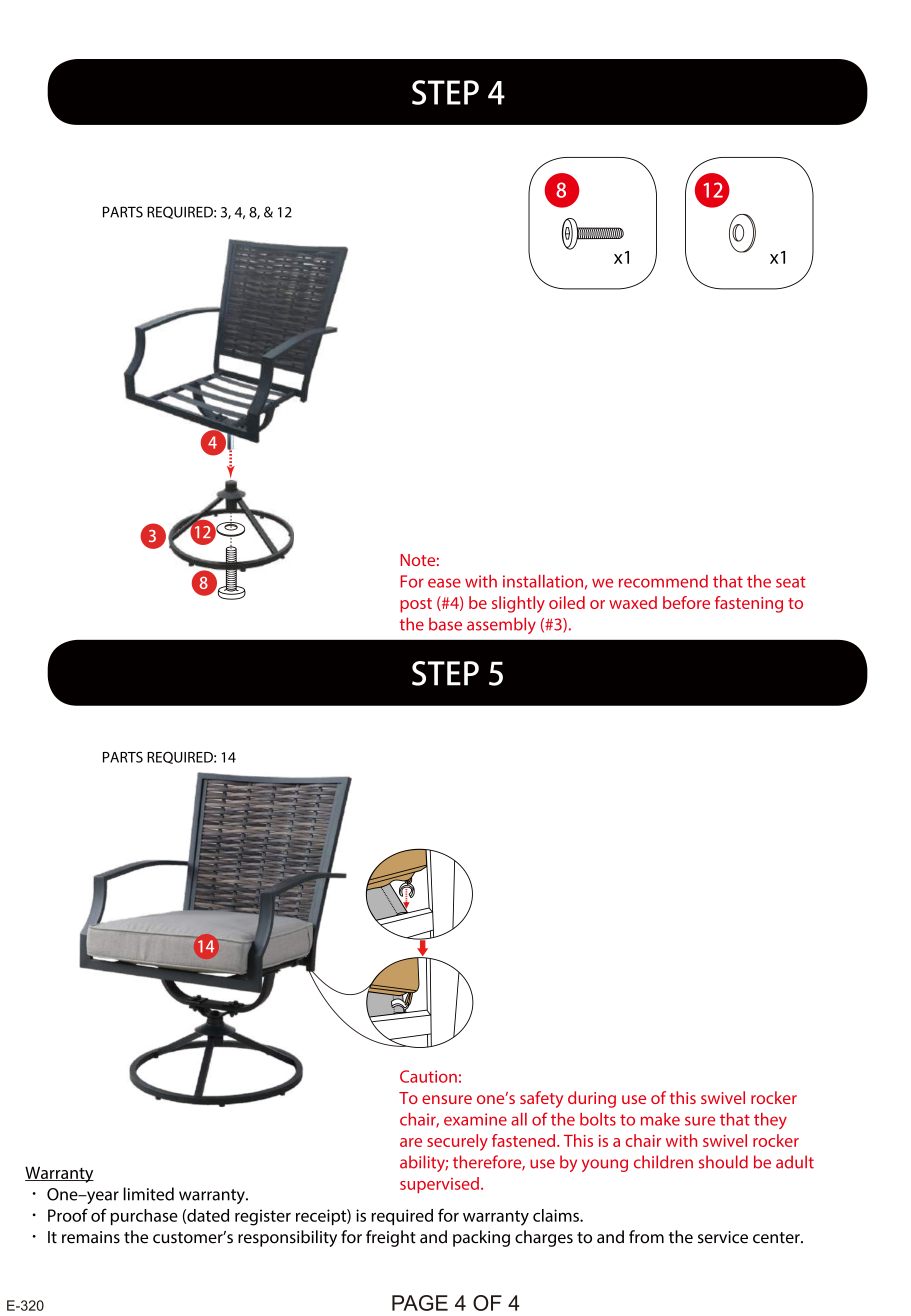 This image has width=911, height=1316. What do you see at coordinates (457, 1142) in the image?
I see `securely` at bounding box center [457, 1142].
